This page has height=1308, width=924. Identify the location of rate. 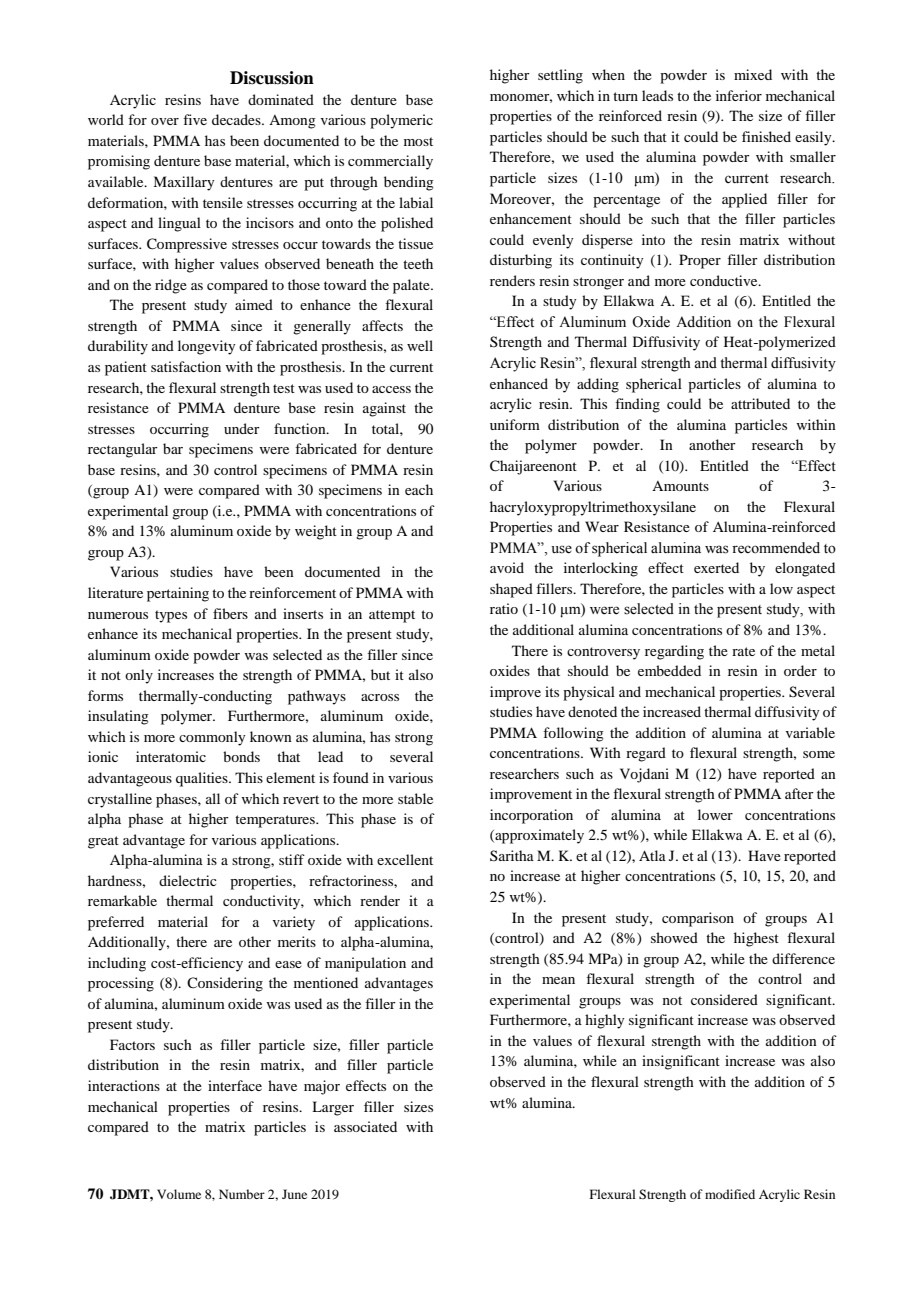
(743, 651).
